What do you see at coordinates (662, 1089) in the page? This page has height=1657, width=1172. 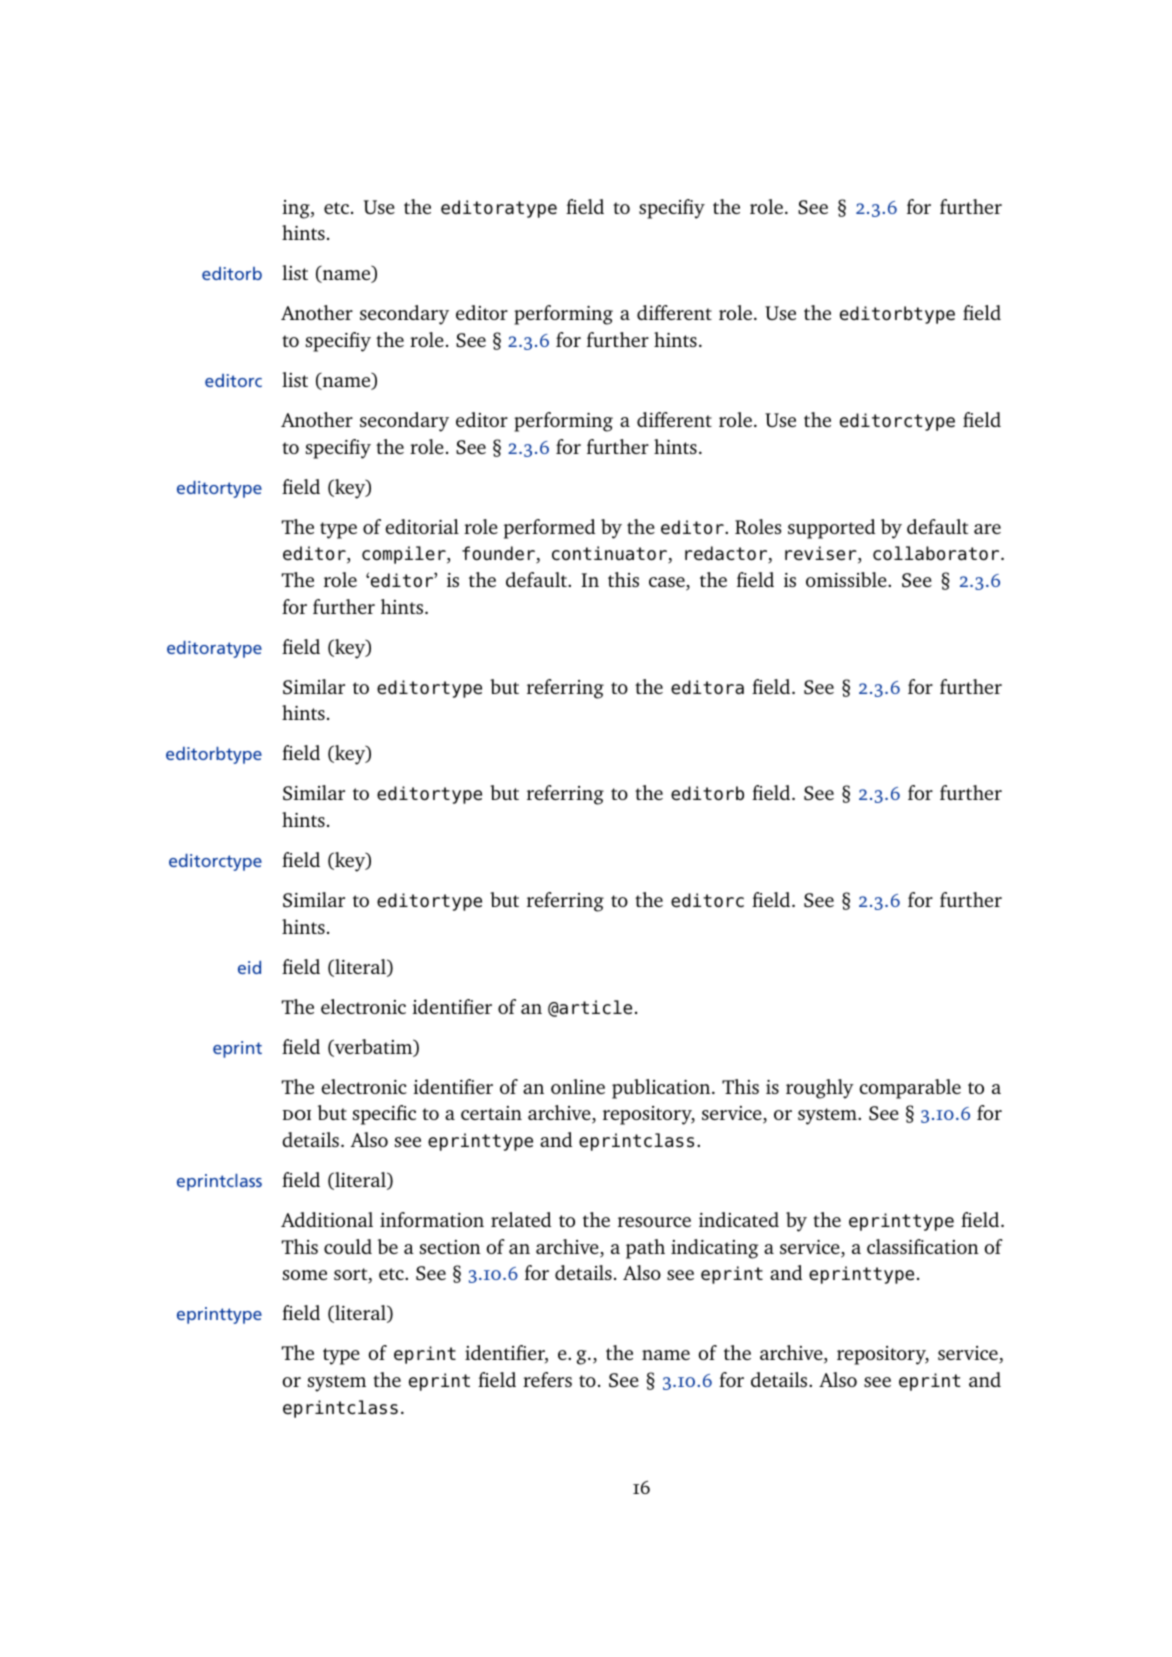 I see `publication` at bounding box center [662, 1089].
